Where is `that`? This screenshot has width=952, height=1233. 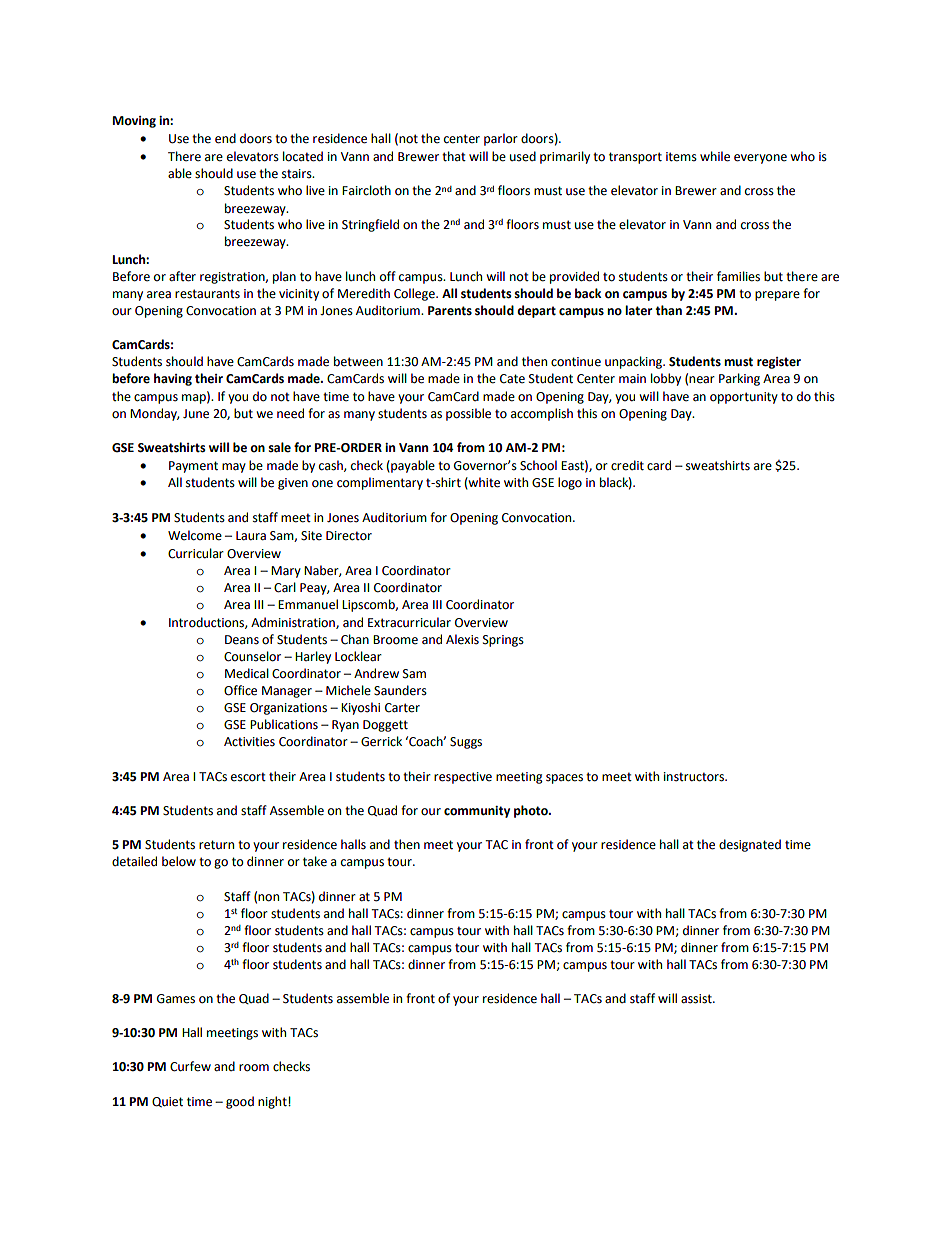 that is located at coordinates (454, 156).
